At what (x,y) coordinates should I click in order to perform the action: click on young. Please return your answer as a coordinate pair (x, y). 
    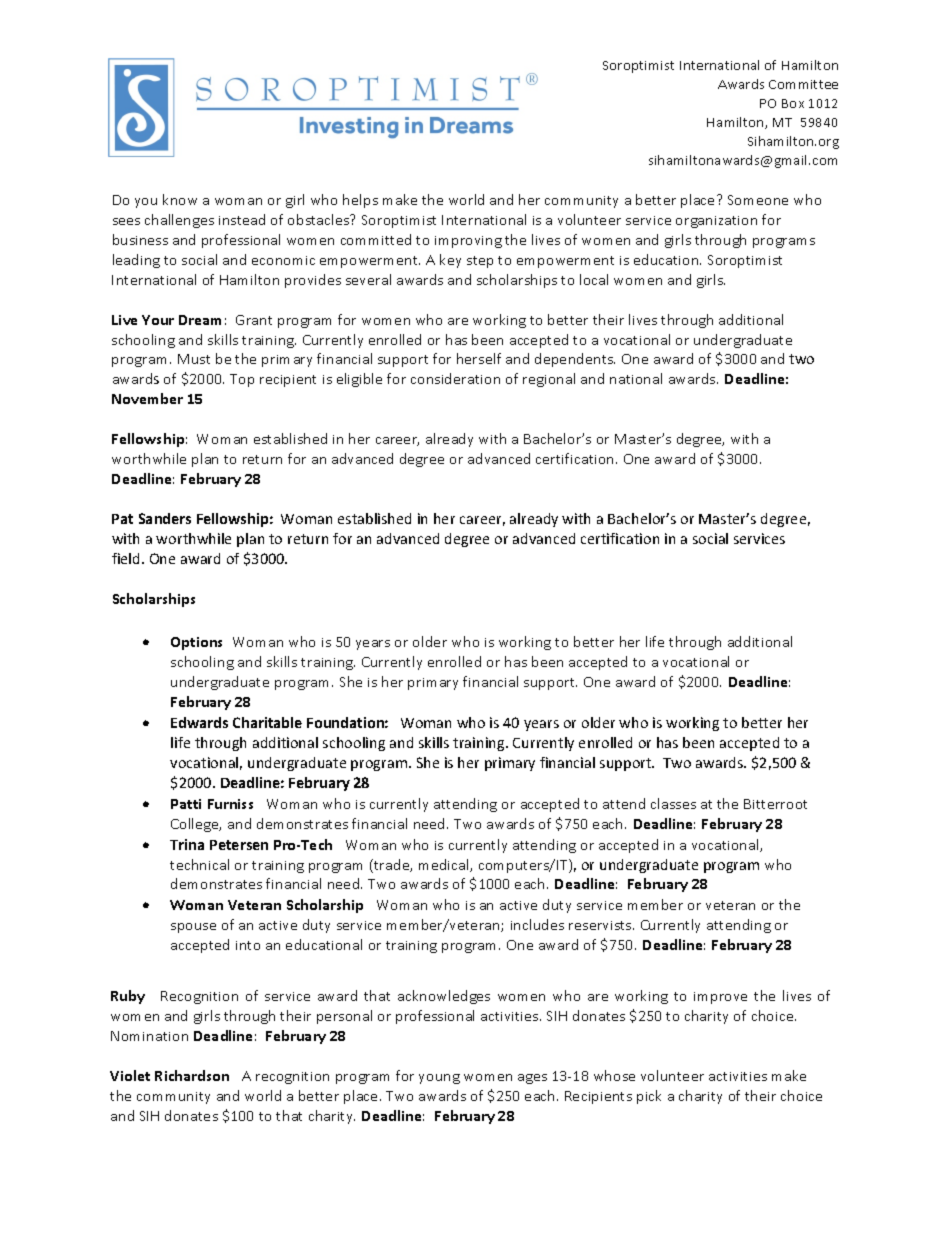
    Looking at the image, I should click on (439, 1079).
